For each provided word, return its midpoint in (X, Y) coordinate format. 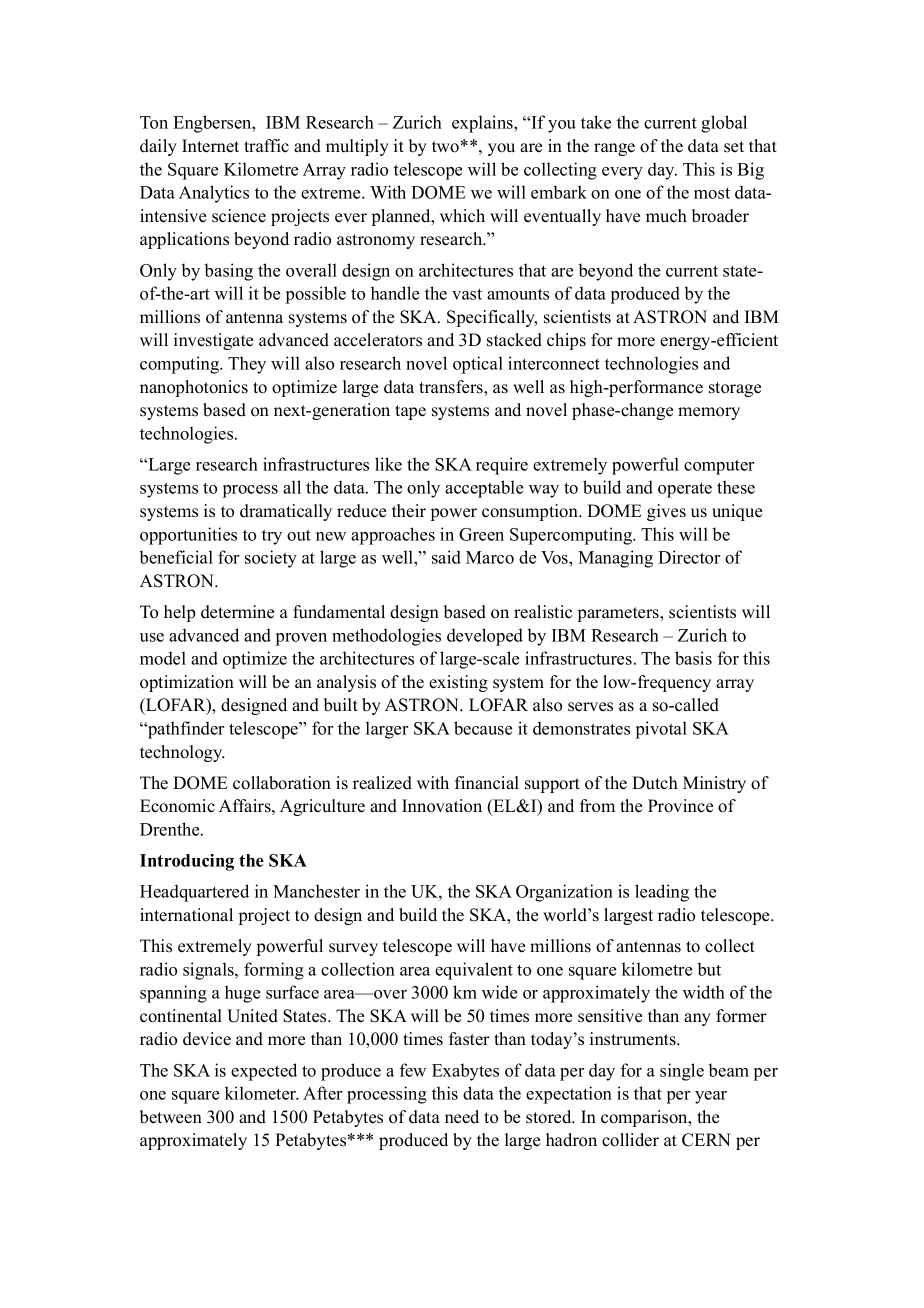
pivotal (661, 730)
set (734, 147)
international (186, 915)
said (446, 557)
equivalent (474, 971)
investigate (213, 341)
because (483, 728)
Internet (210, 146)
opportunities (188, 536)
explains (483, 124)
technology (182, 753)
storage (735, 389)
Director (689, 557)
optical (478, 365)
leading (662, 893)
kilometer (262, 1093)
